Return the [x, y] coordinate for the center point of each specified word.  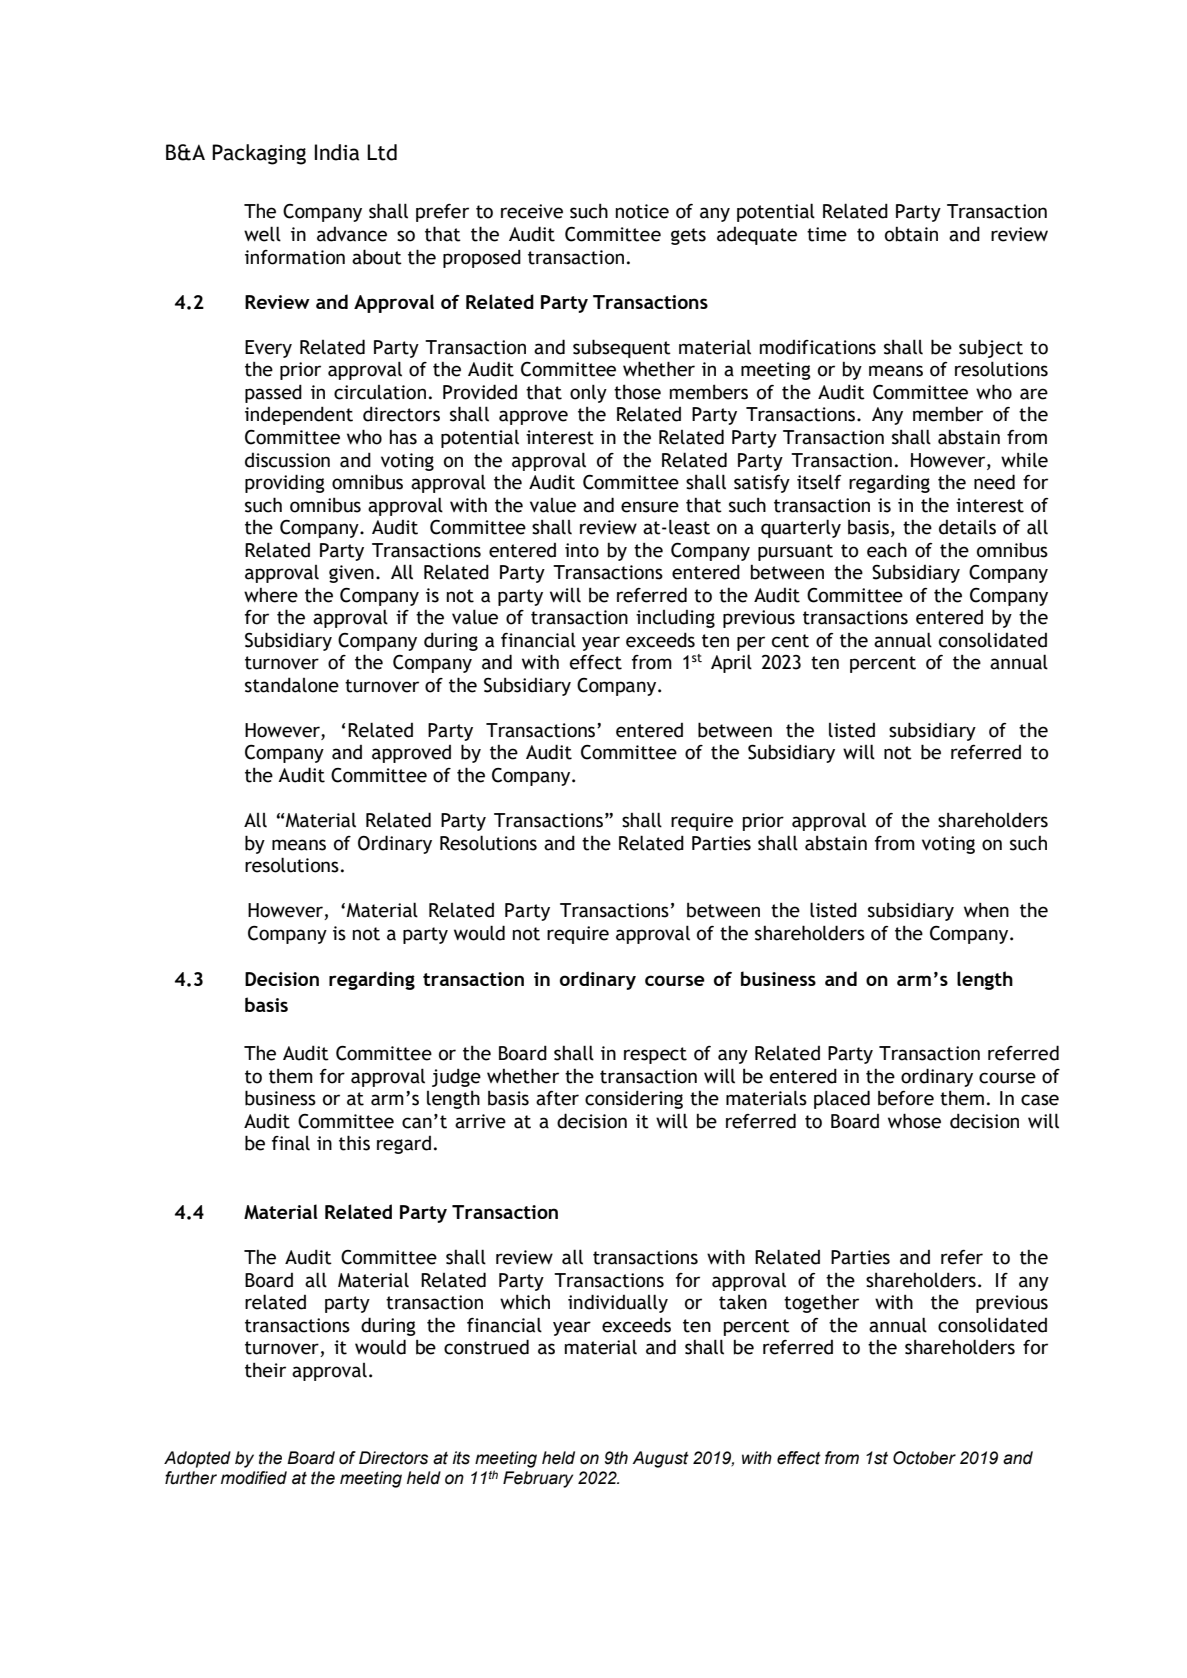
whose [914, 1121]
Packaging [259, 154]
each [887, 550]
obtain [911, 234]
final [291, 1143]
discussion [287, 460]
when [986, 910]
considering [634, 1099]
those [637, 392]
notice [642, 211]
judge [456, 1077]
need [994, 482]
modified [254, 1478]
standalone [292, 685]
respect [655, 1055]
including [675, 619]
